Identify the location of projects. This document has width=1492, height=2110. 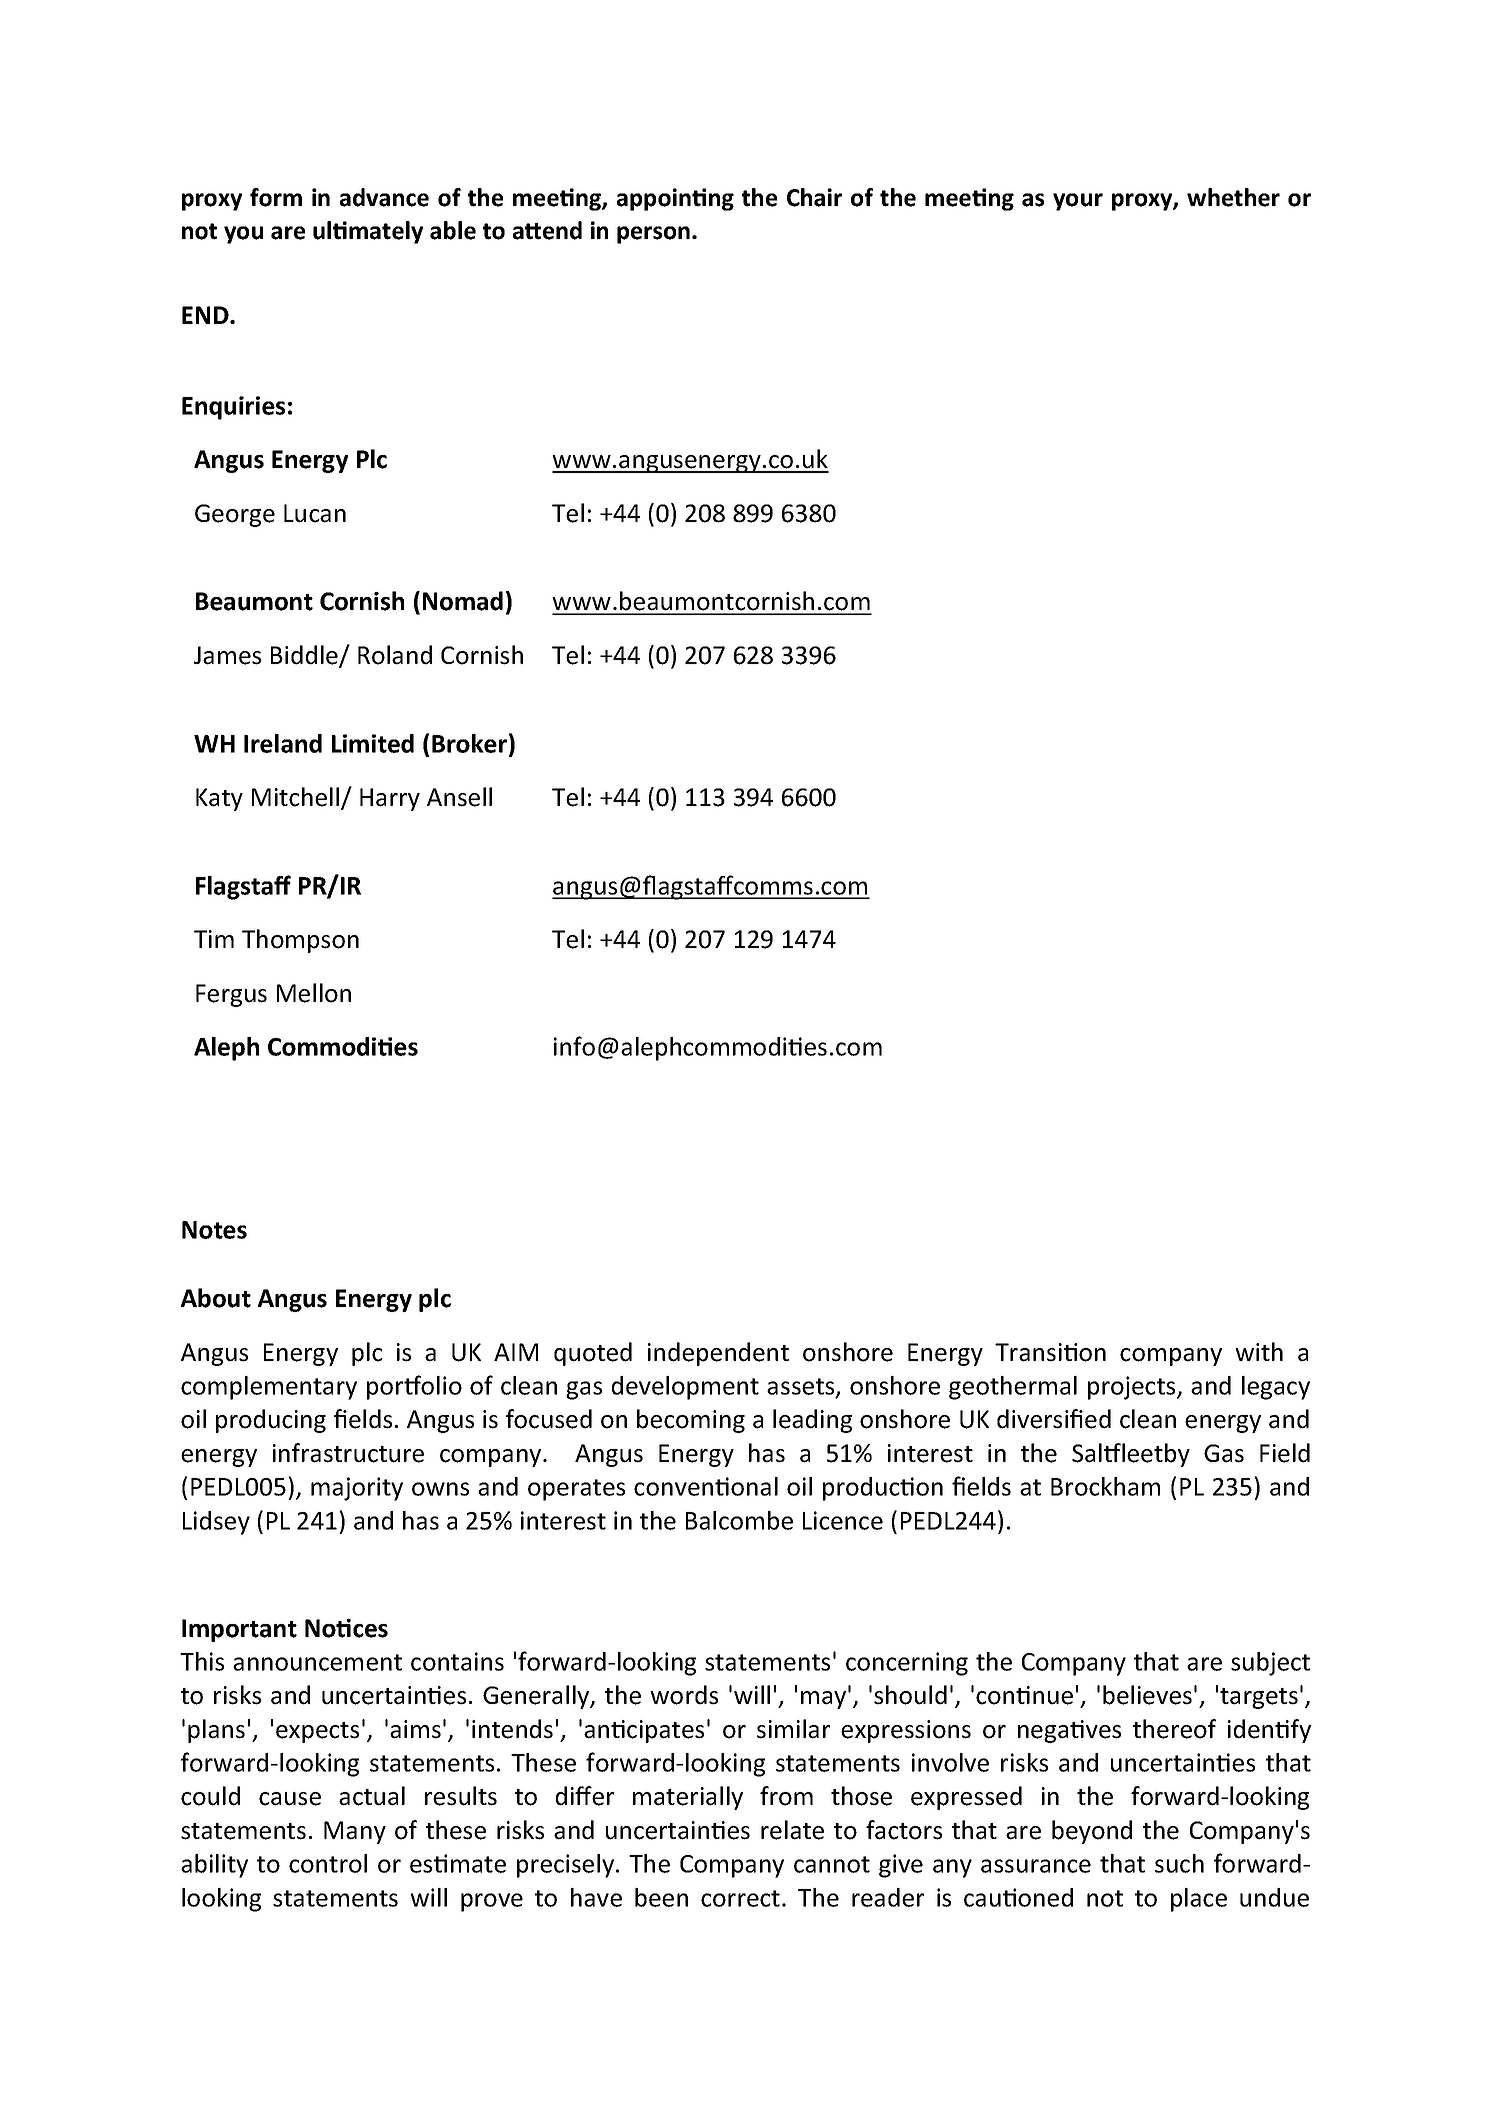
(1133, 1388).
